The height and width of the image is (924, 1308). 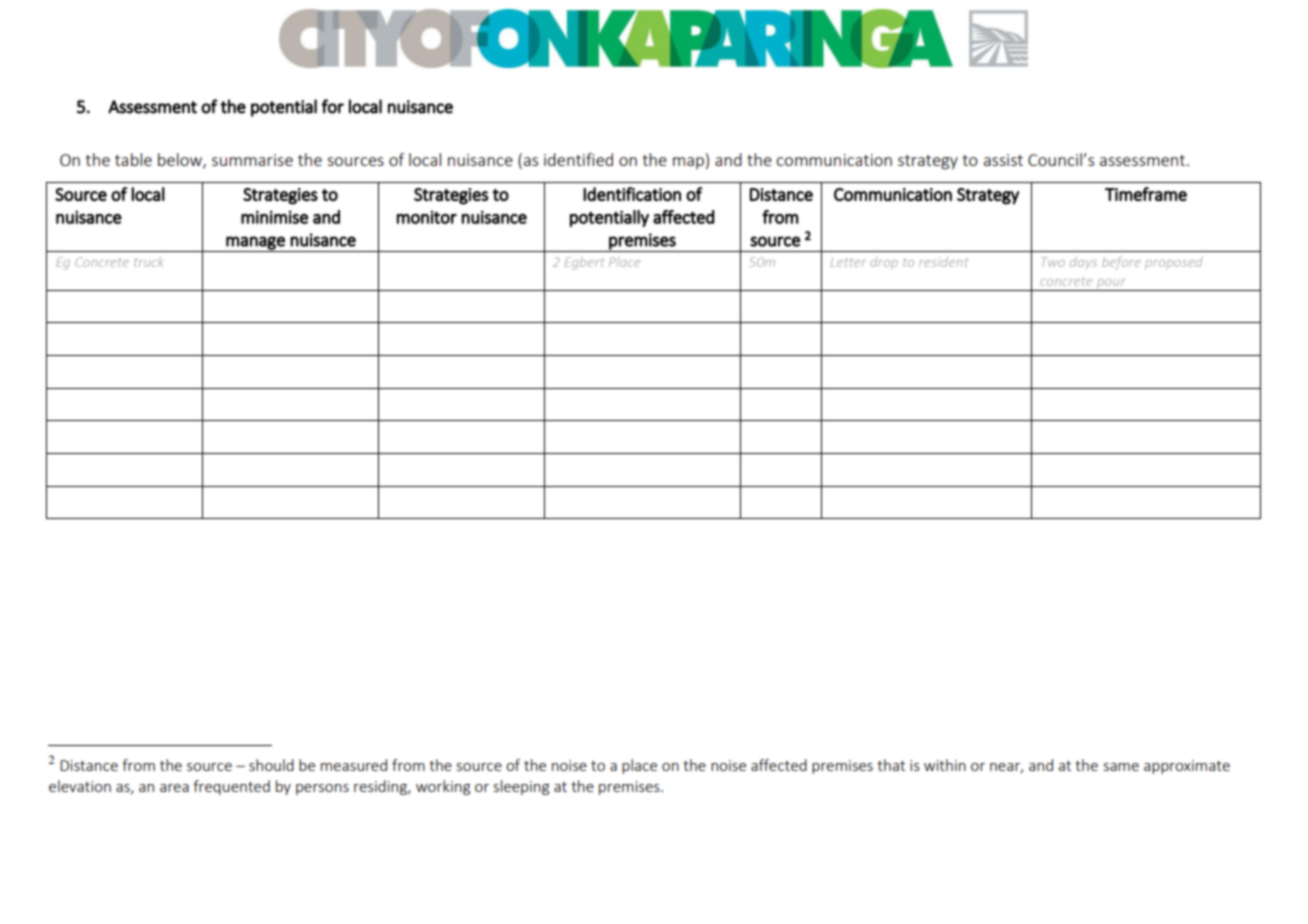 What do you see at coordinates (252, 160) in the image?
I see `summarise` at bounding box center [252, 160].
